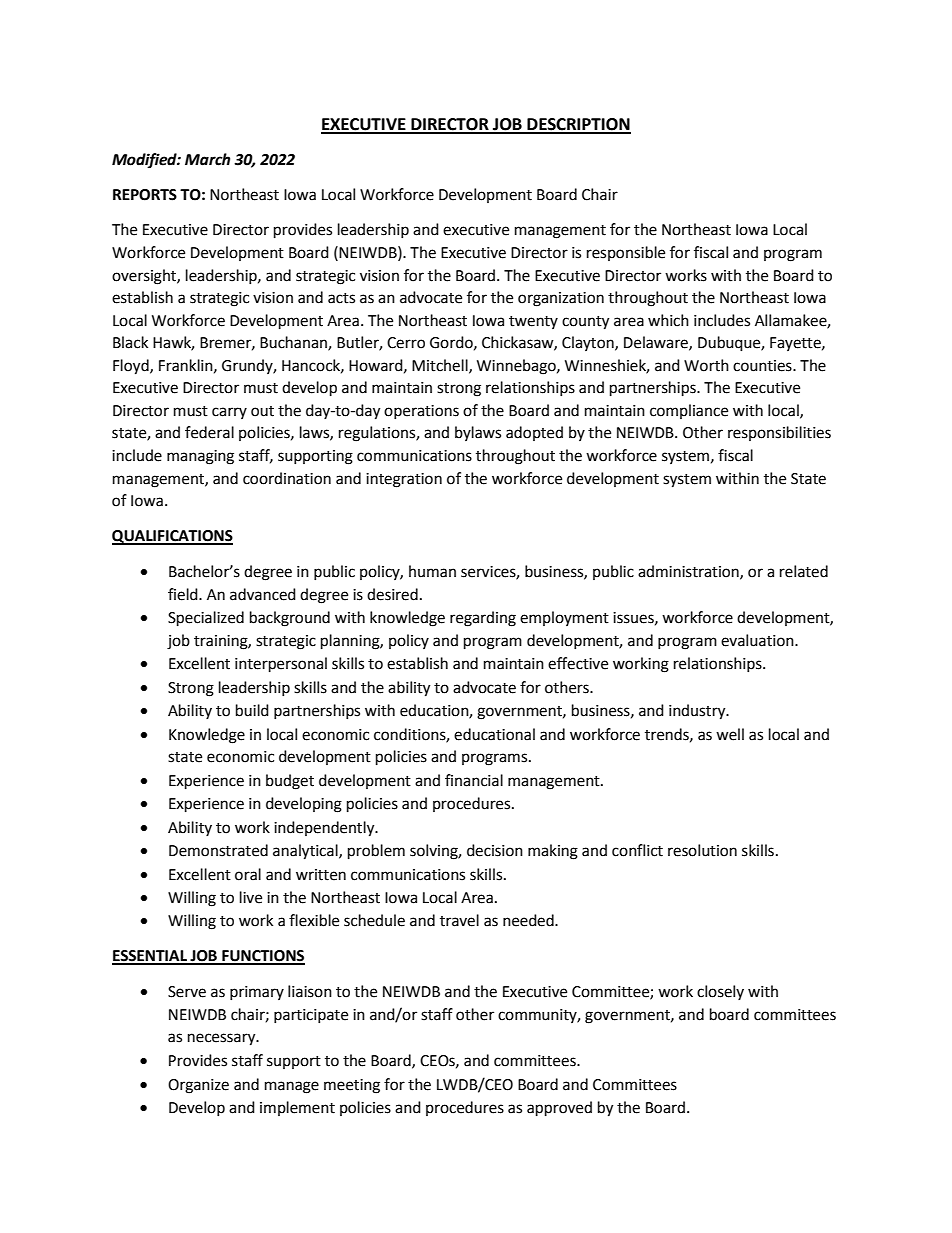  Describe the element at coordinates (689, 411) in the document. I see `compliance` at that location.
